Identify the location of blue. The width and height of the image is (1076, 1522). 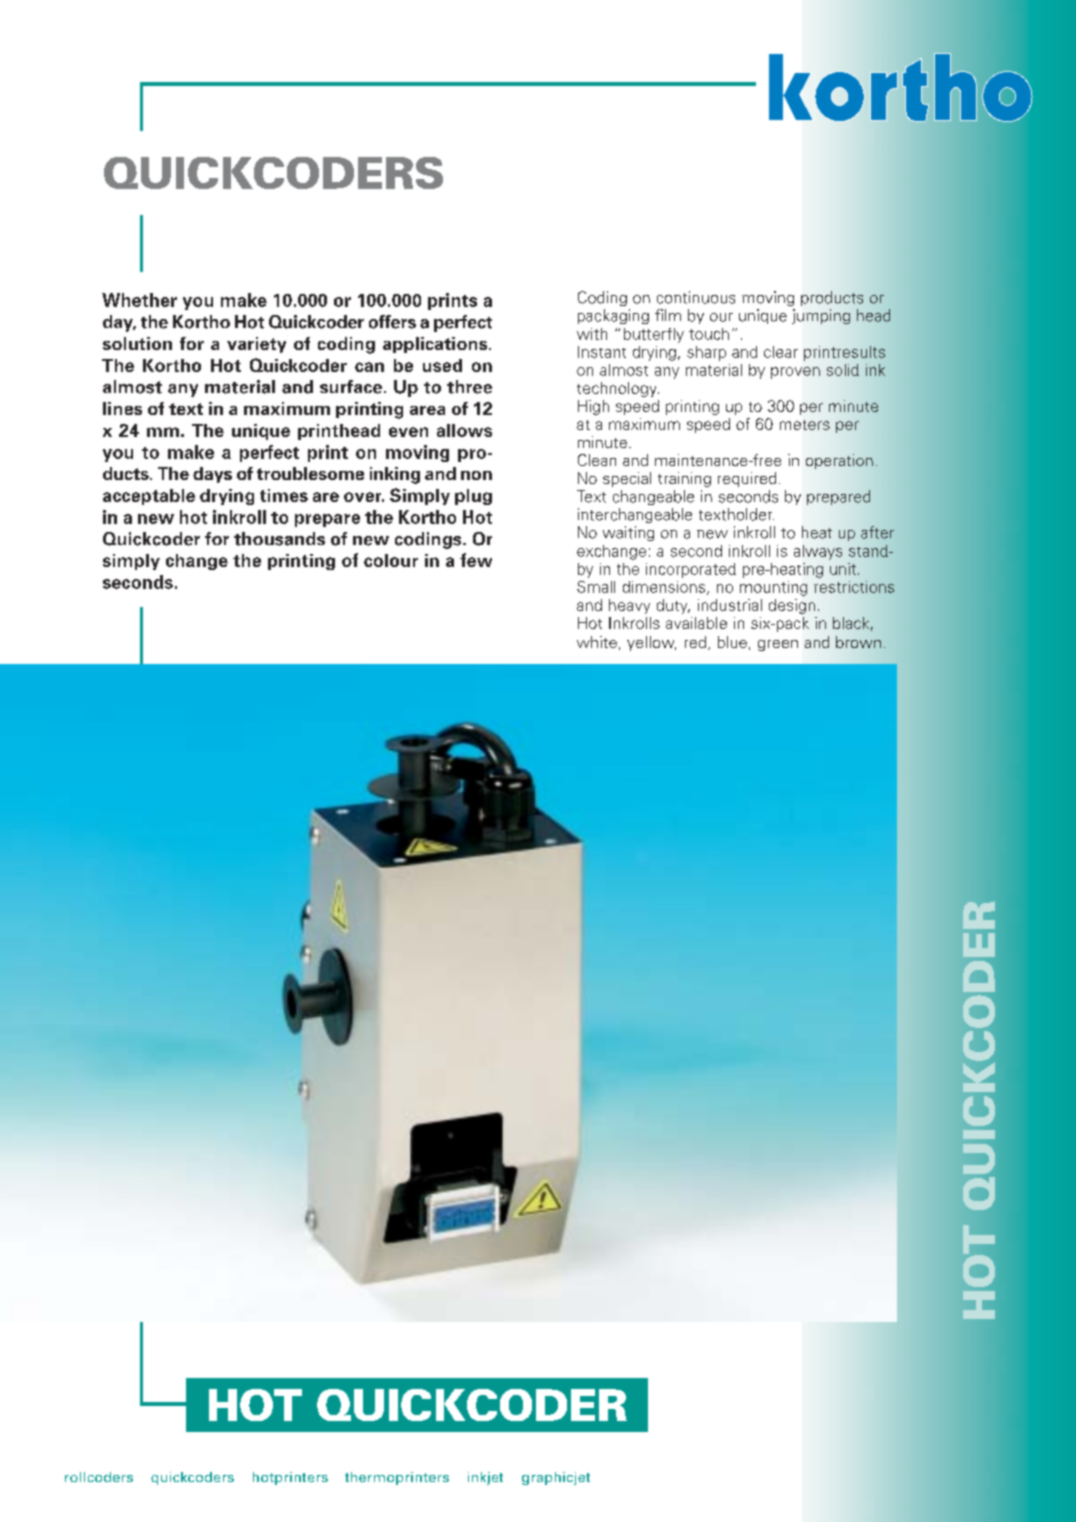
(732, 642).
